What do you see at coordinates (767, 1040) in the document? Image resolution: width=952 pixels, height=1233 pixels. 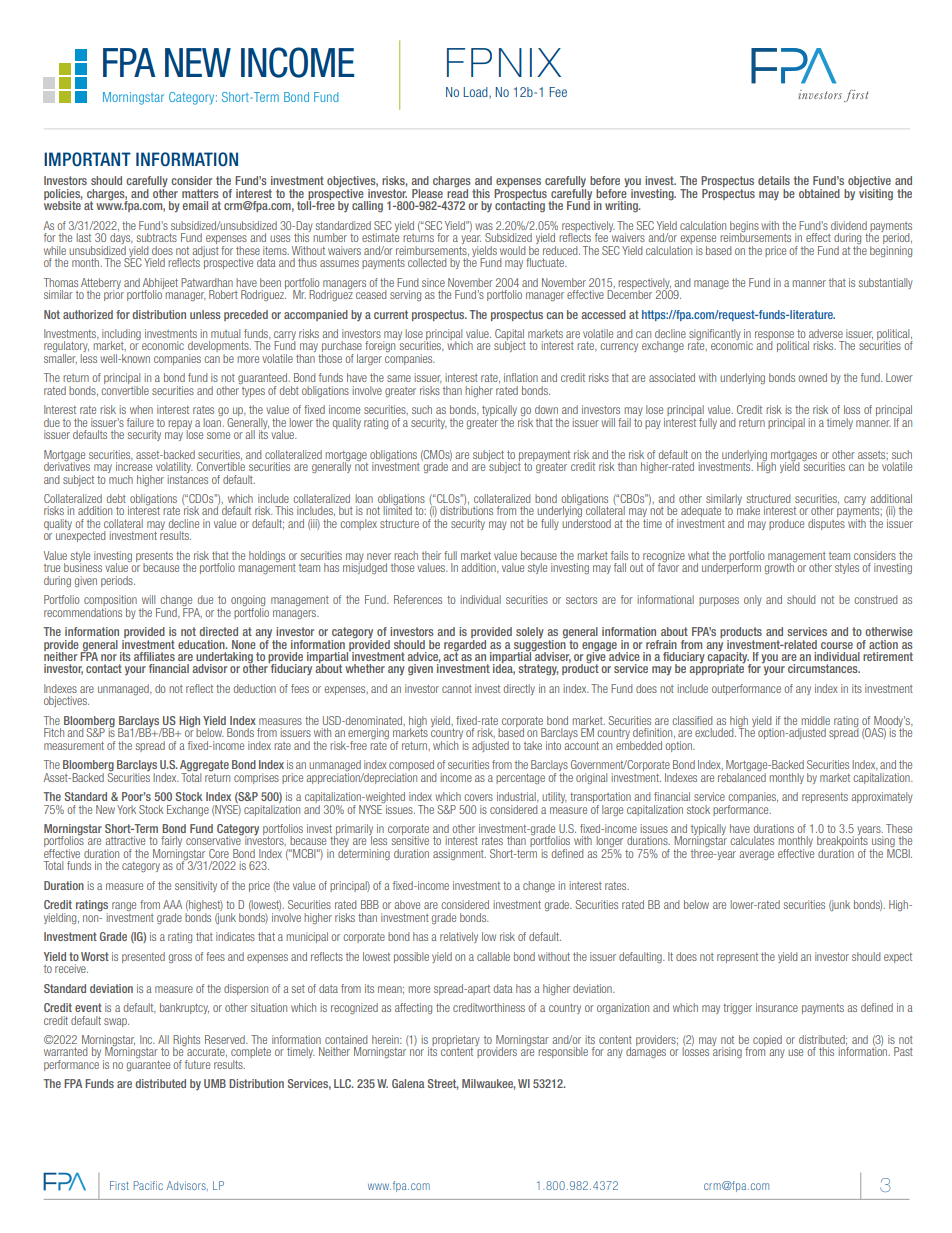 I see `copied` at bounding box center [767, 1040].
